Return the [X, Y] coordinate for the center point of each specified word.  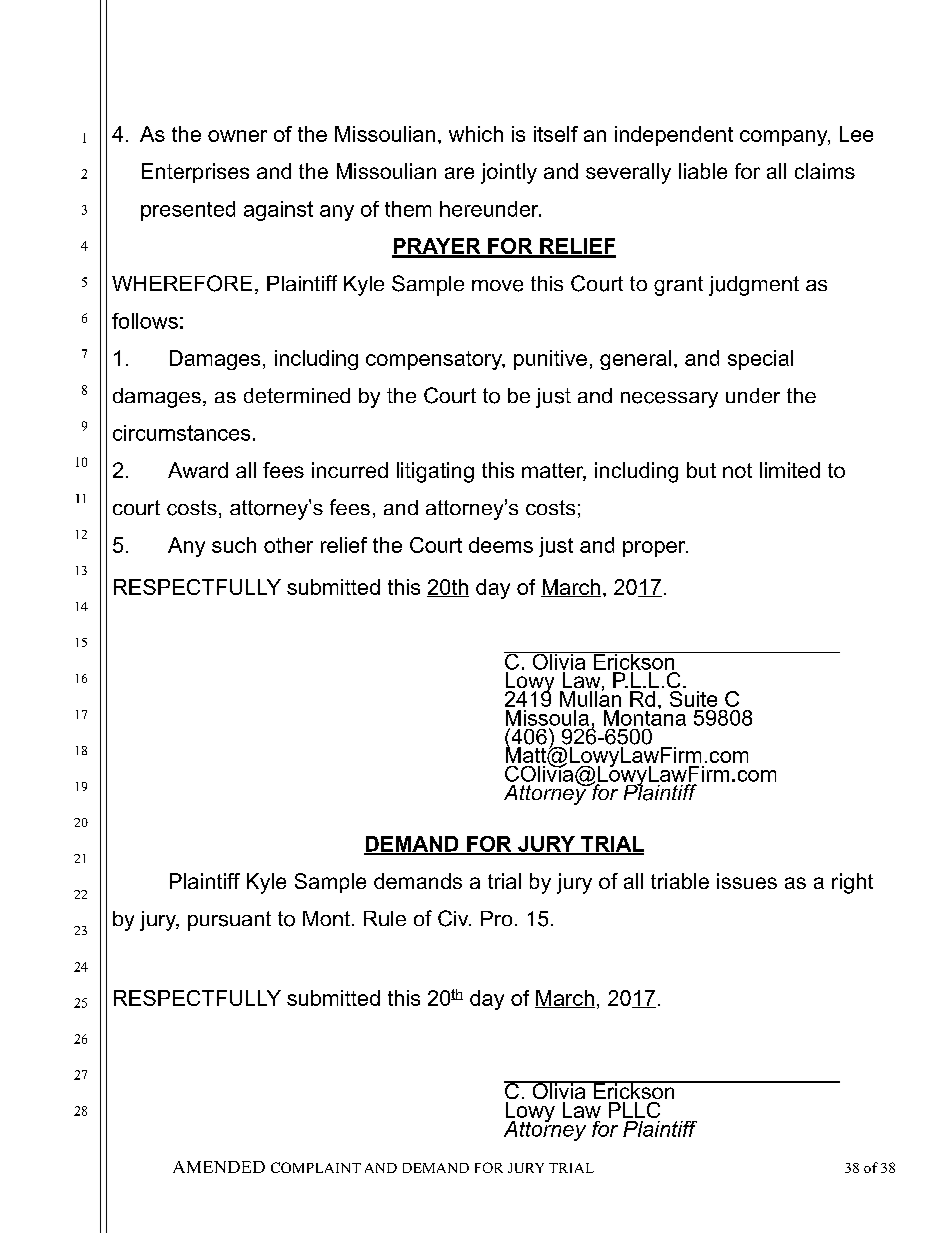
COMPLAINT [316, 1167]
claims [825, 171]
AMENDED [219, 1167]
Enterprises [195, 173]
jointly [509, 173]
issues [747, 881]
